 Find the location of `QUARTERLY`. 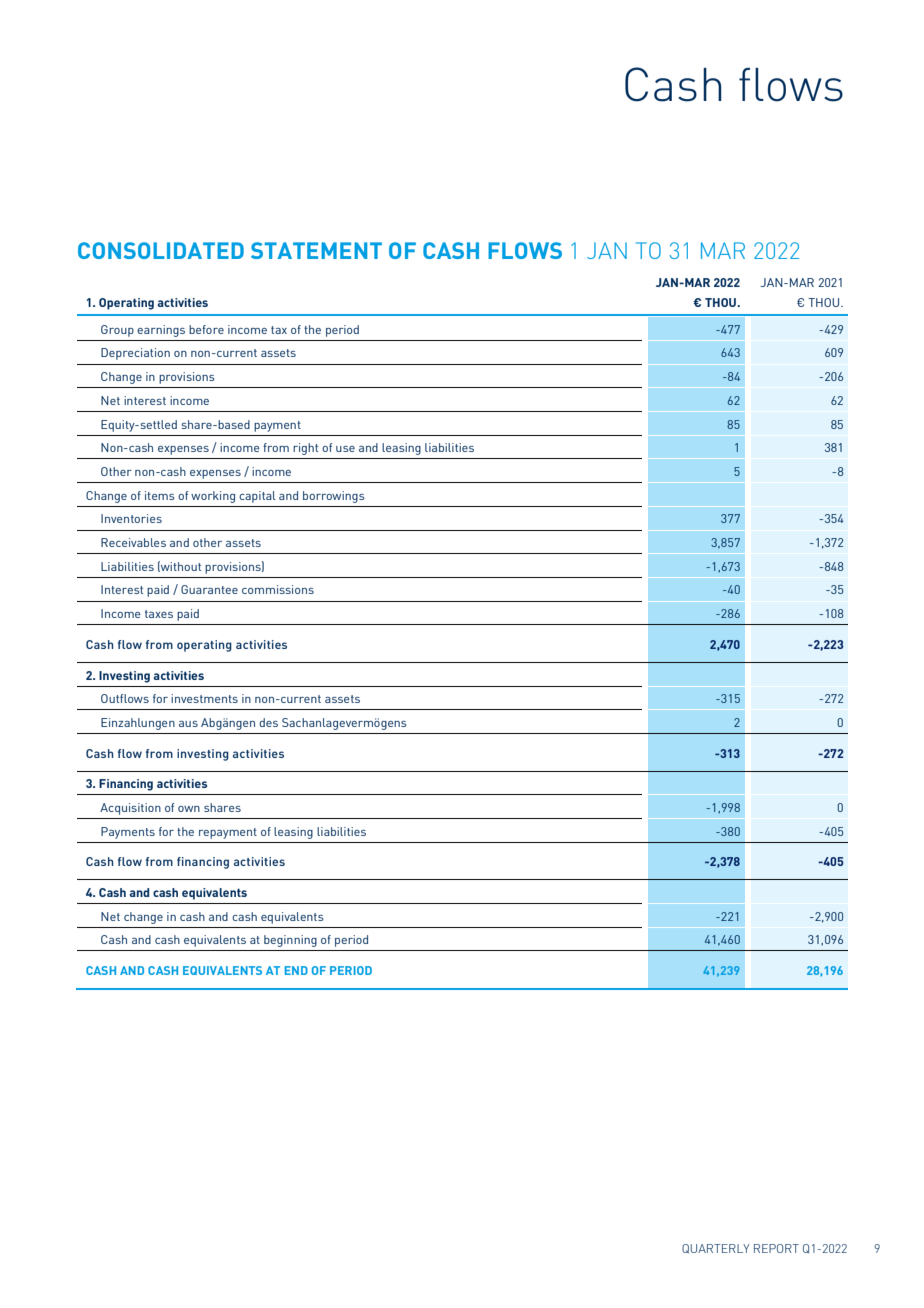

QUARTERLY is located at coordinates (715, 1248).
